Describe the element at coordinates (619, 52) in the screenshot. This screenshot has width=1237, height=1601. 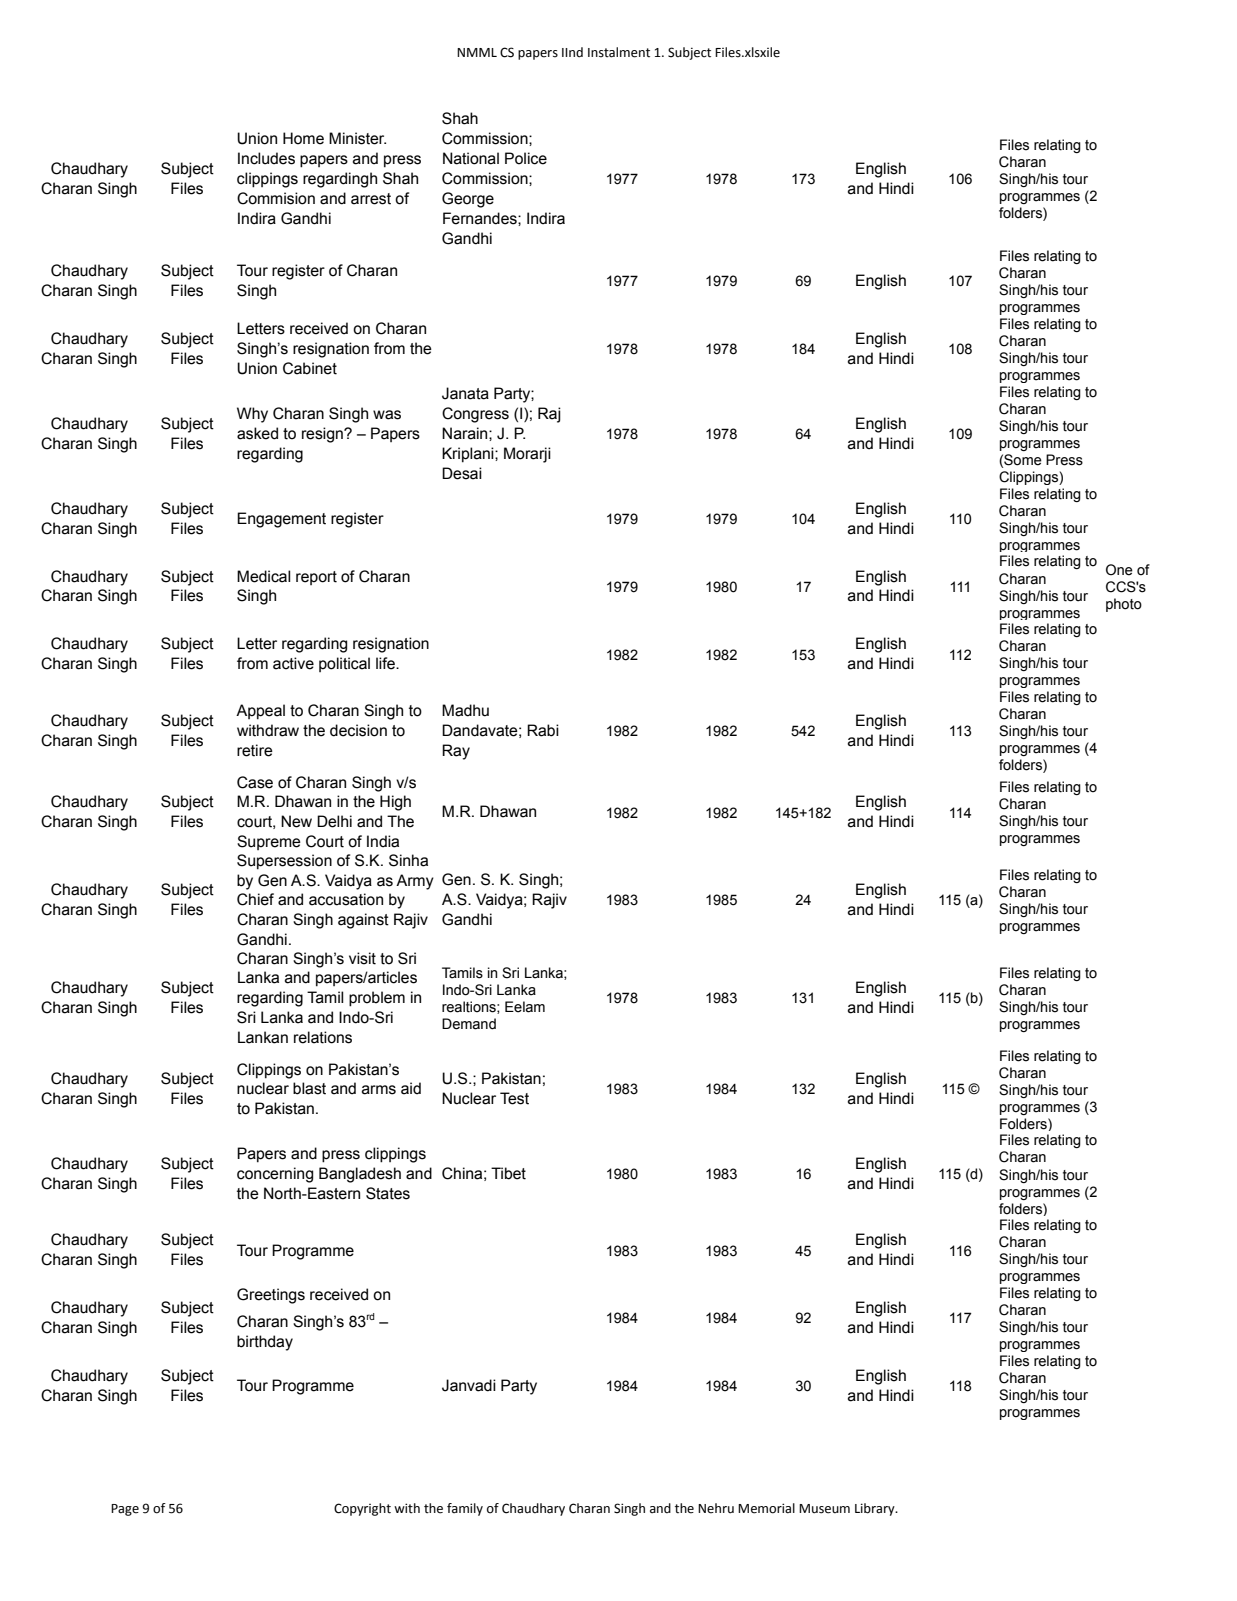
I see `Instalment` at that location.
